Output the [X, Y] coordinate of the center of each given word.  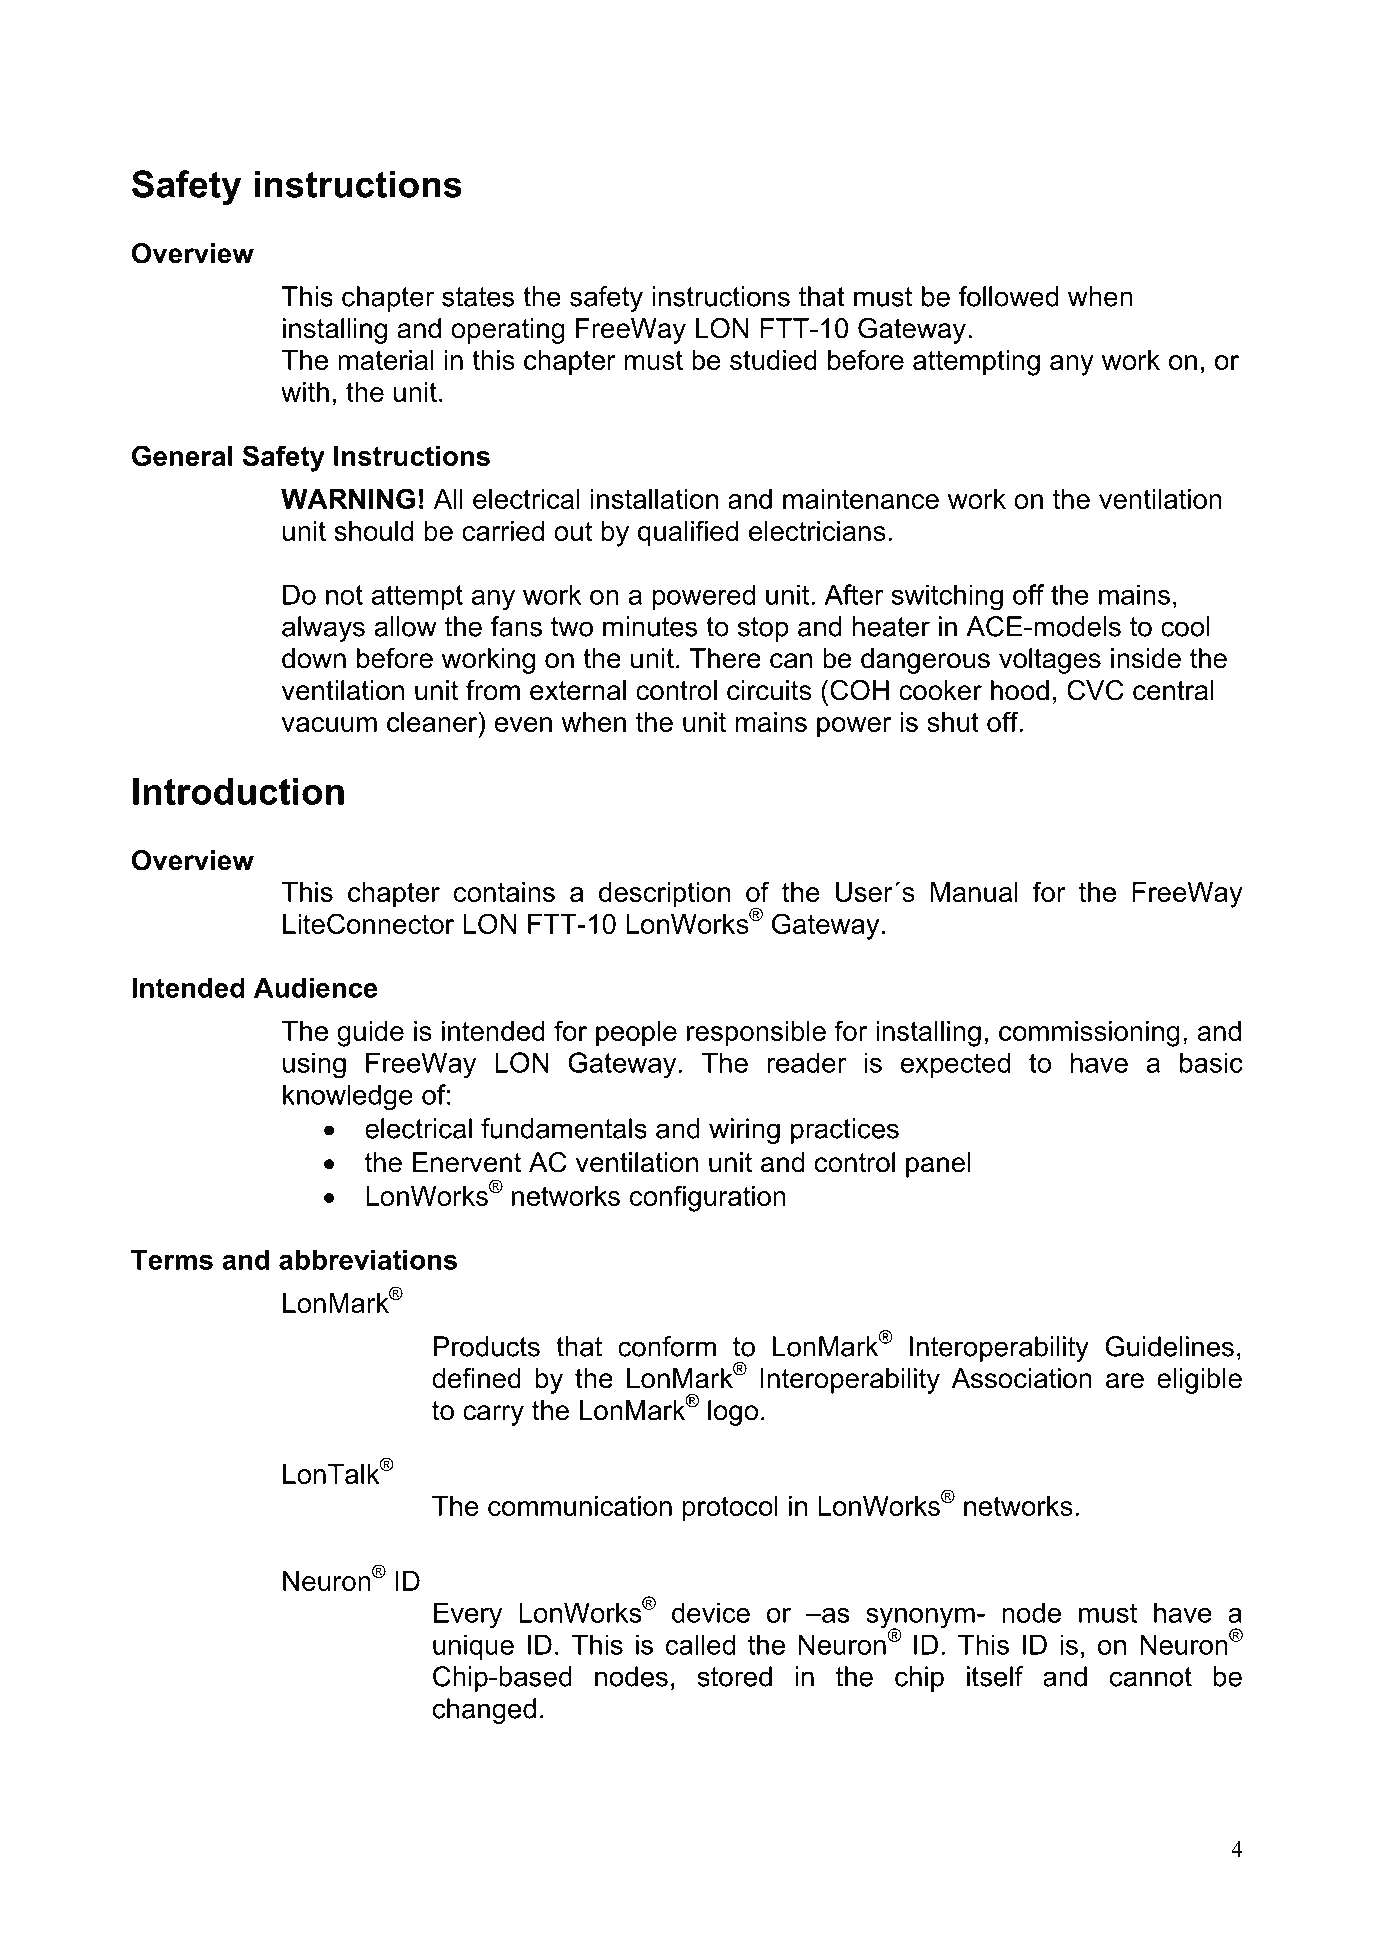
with [305, 392]
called [700, 1644]
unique [473, 1647]
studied [773, 360]
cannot [1151, 1677]
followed [1008, 296]
